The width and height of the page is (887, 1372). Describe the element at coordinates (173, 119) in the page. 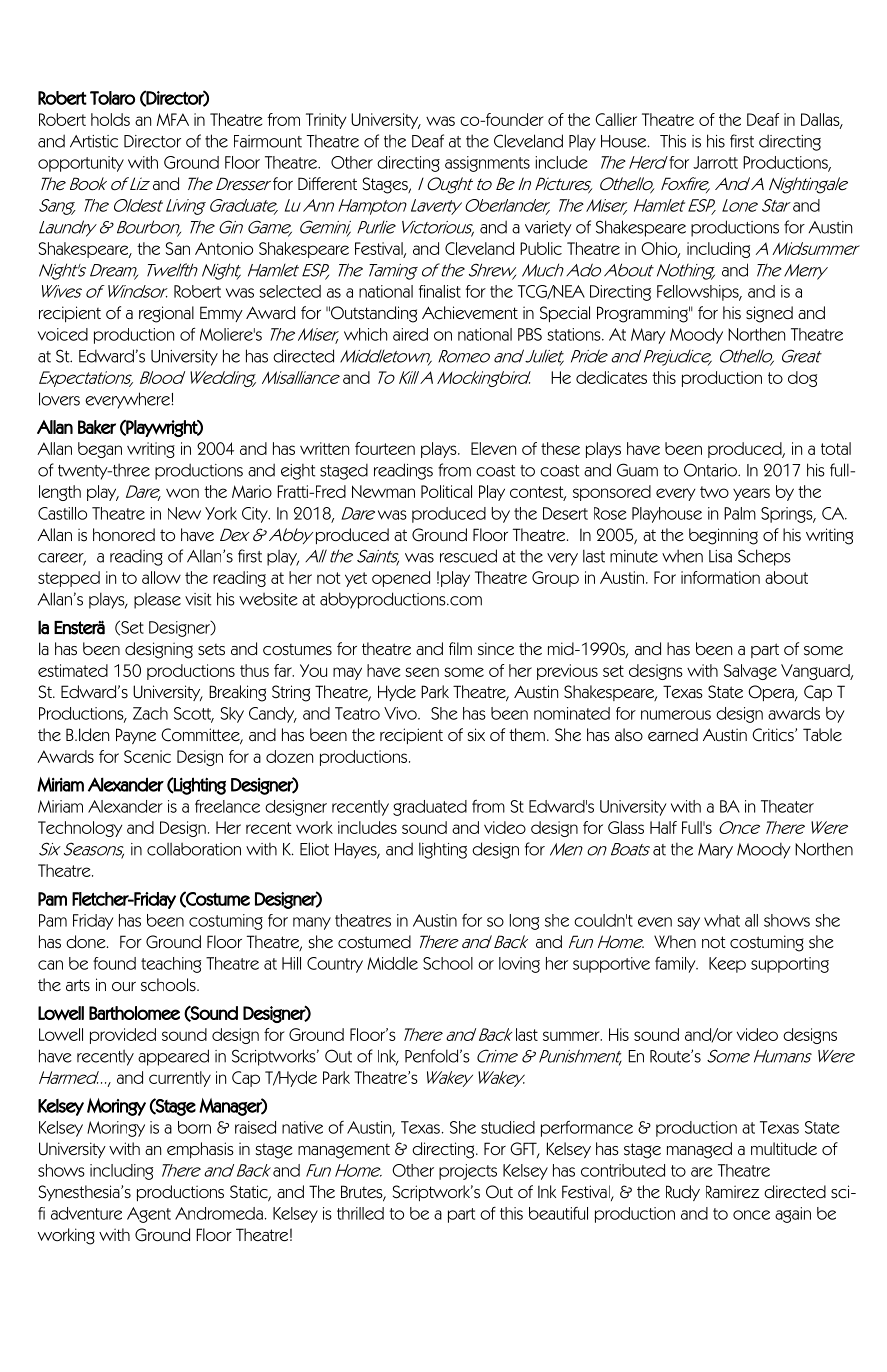

I see `MFA` at that location.
